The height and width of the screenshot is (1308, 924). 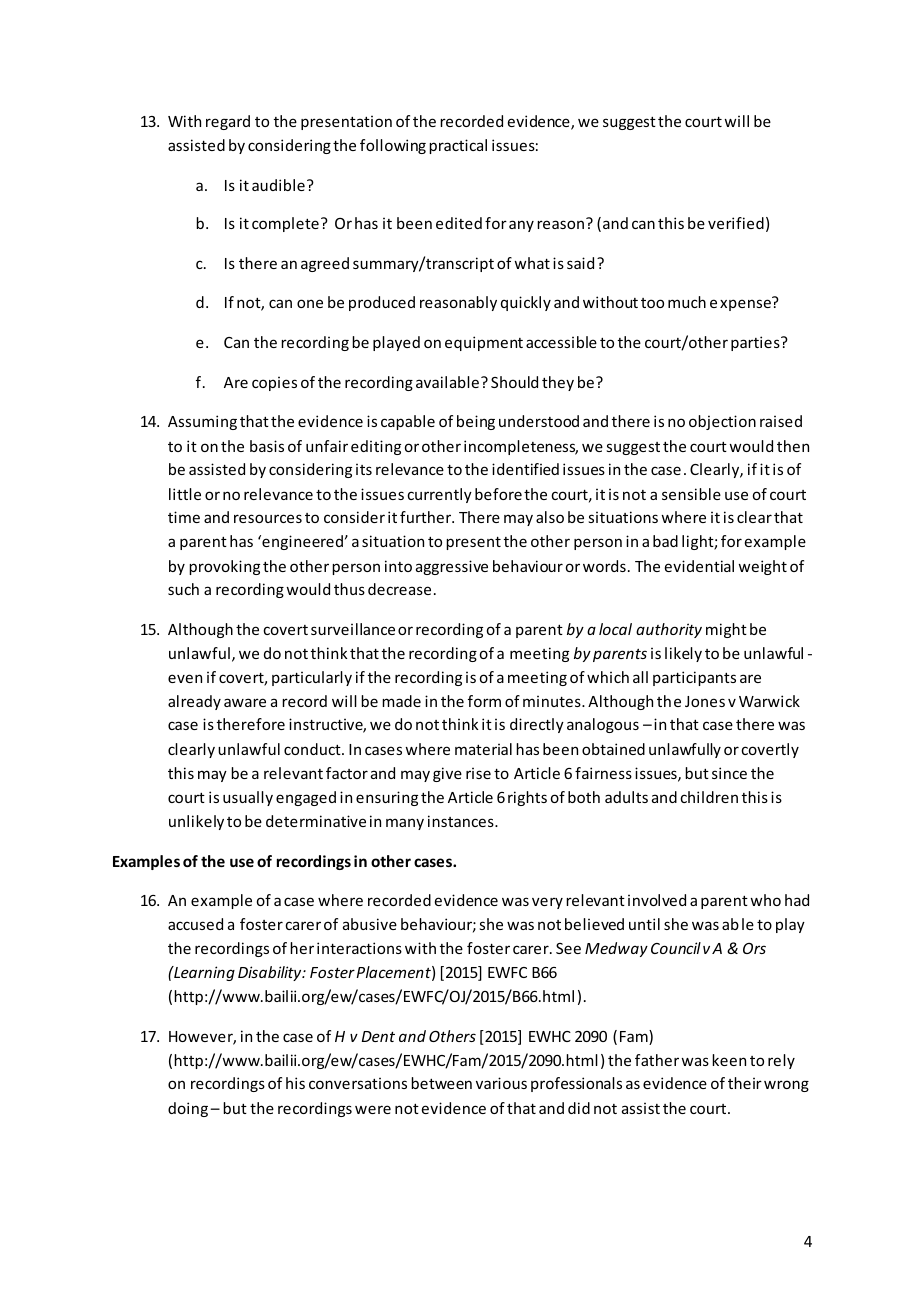 What do you see at coordinates (722, 422) in the screenshot?
I see `objection` at bounding box center [722, 422].
